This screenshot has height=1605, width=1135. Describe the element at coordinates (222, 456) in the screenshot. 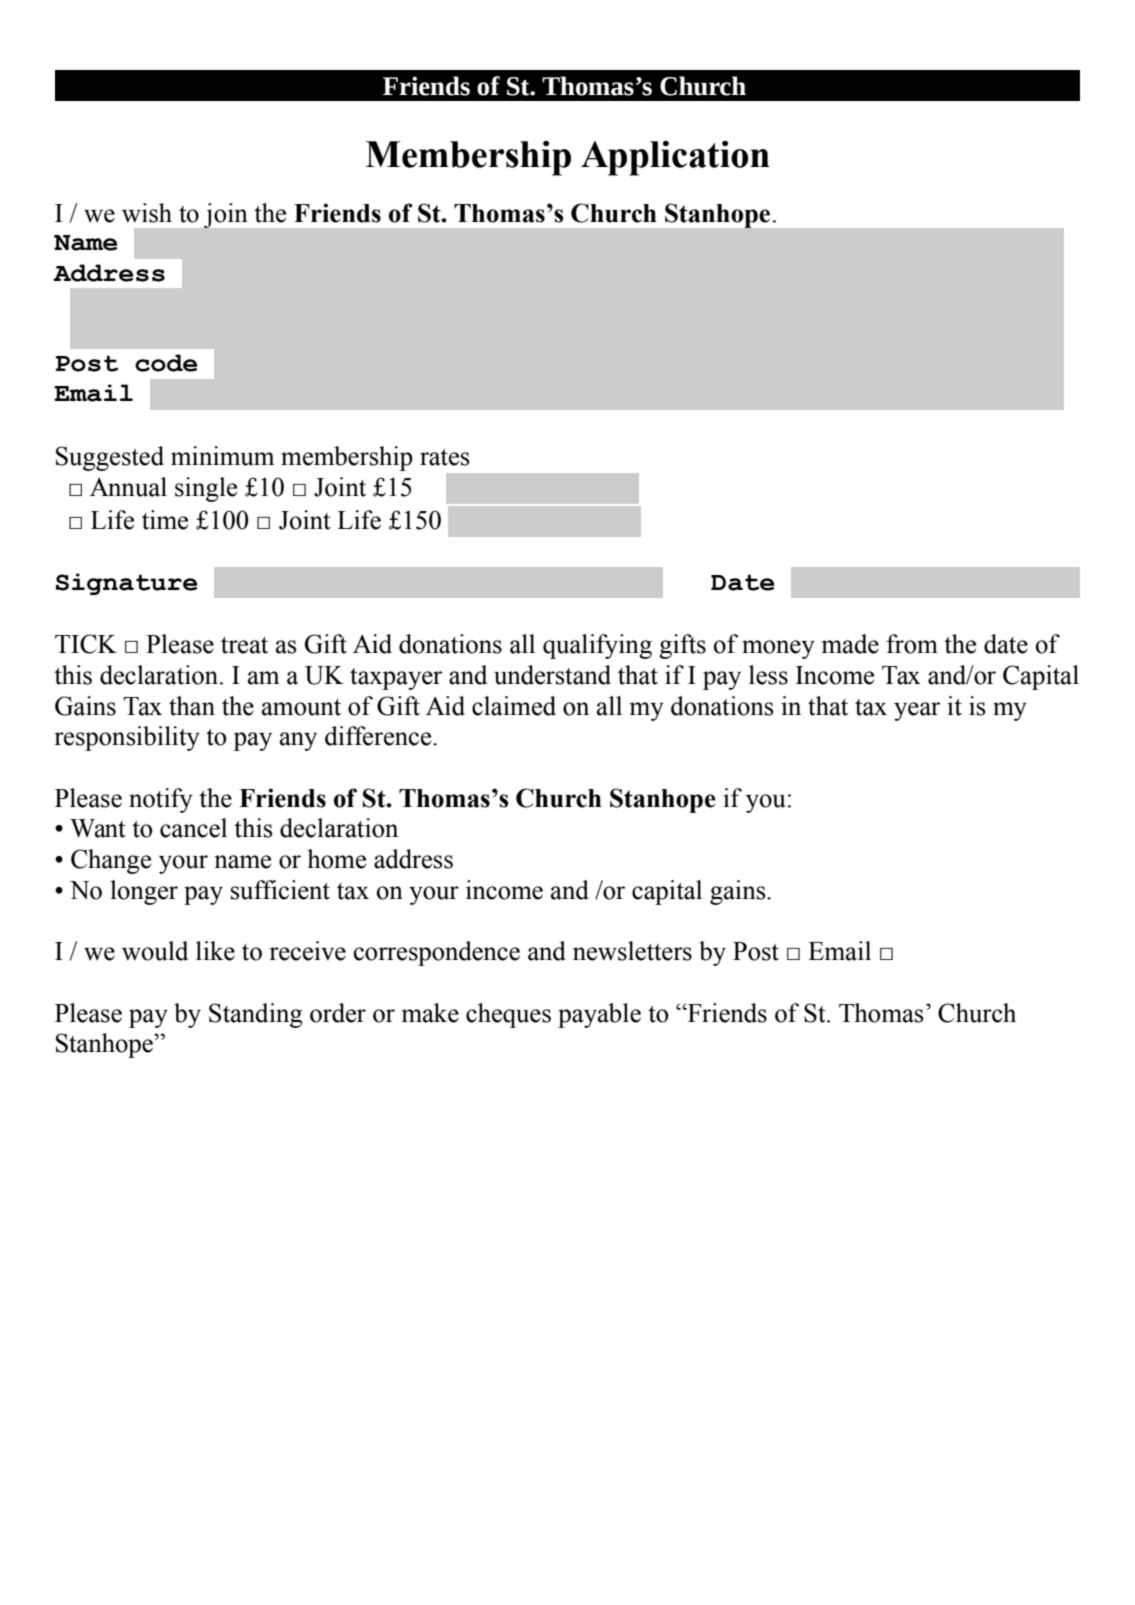

I see `minimum` at that location.
